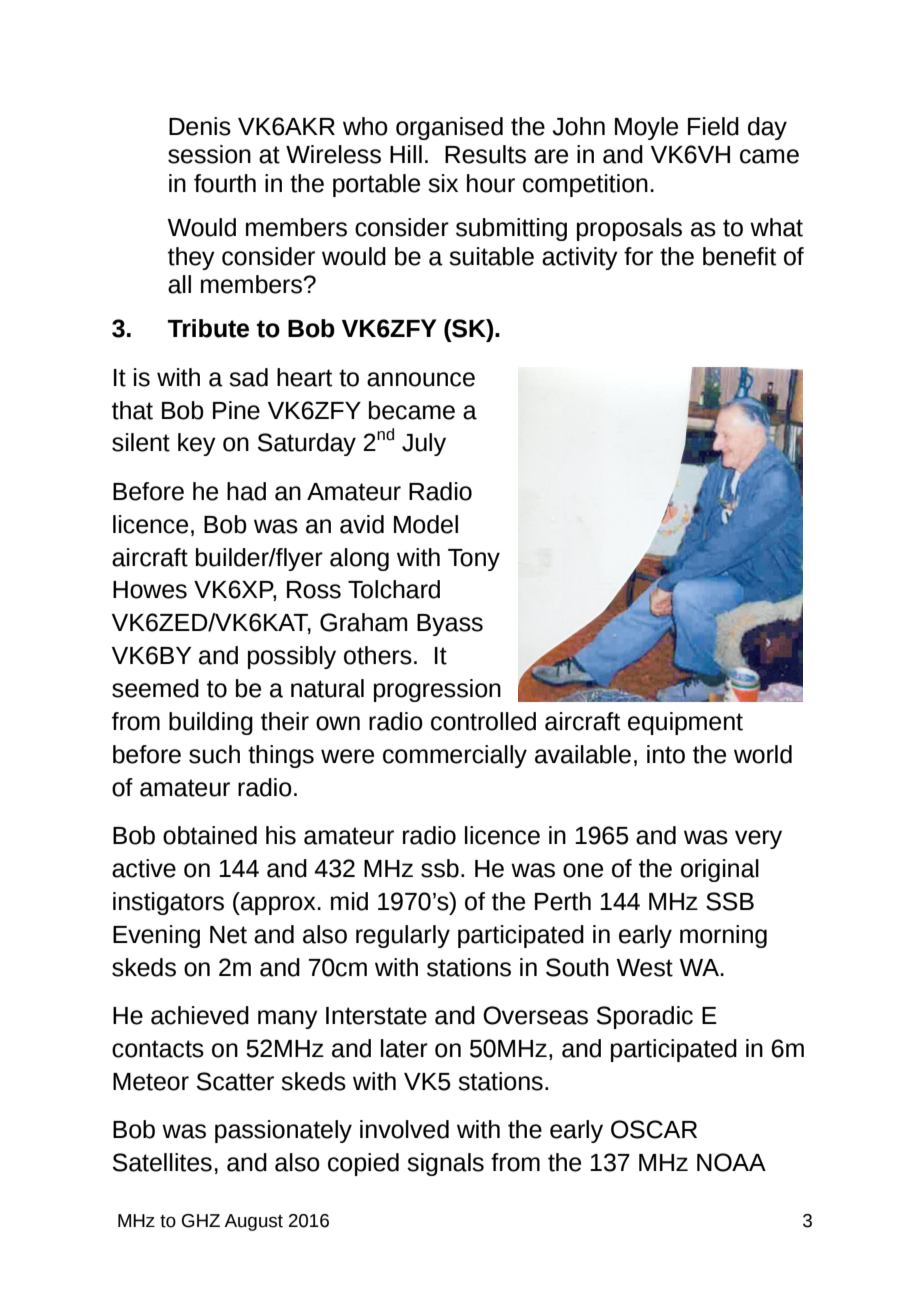  What do you see at coordinates (437, 690) in the screenshot?
I see `progression` at bounding box center [437, 690].
